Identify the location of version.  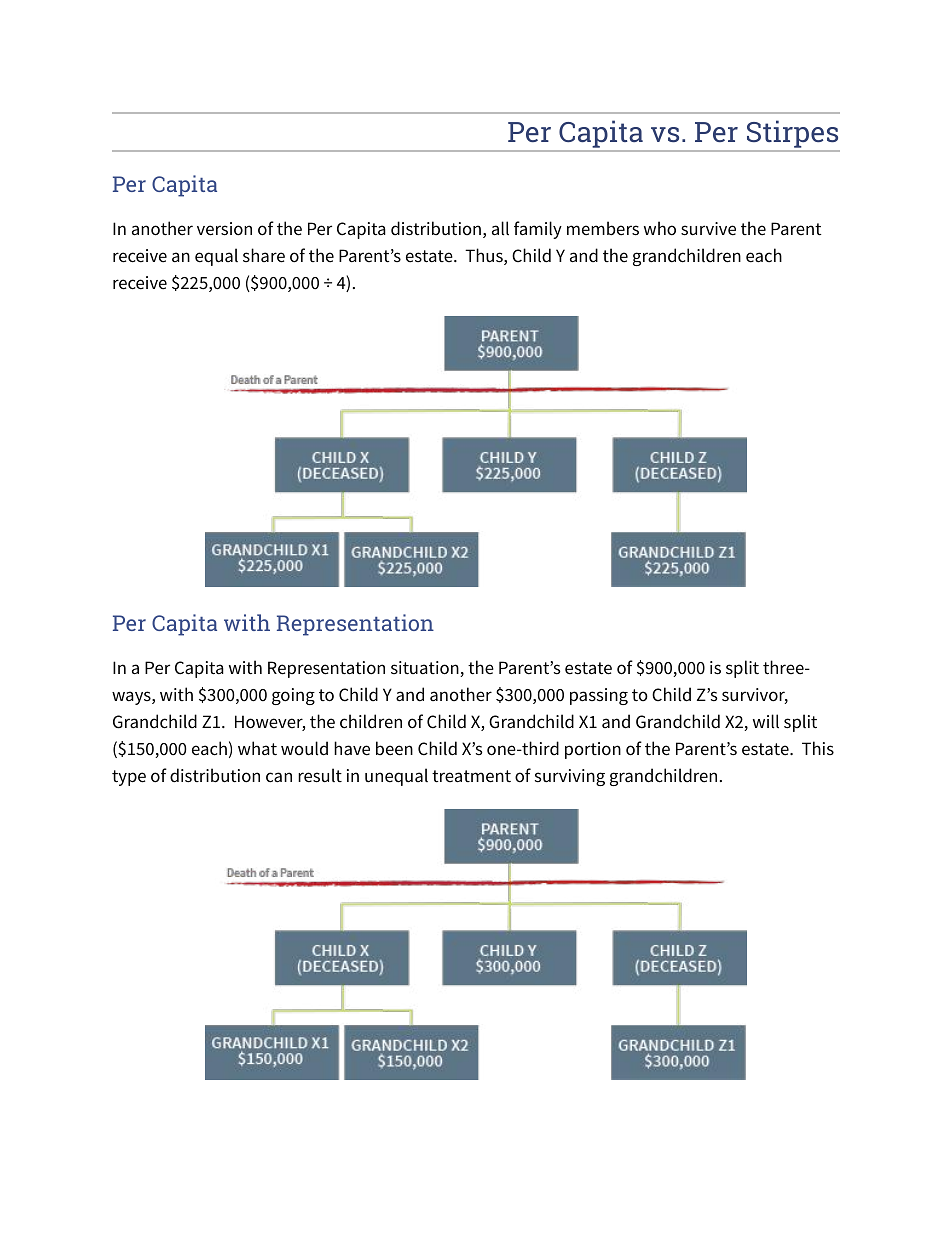
(224, 229).
